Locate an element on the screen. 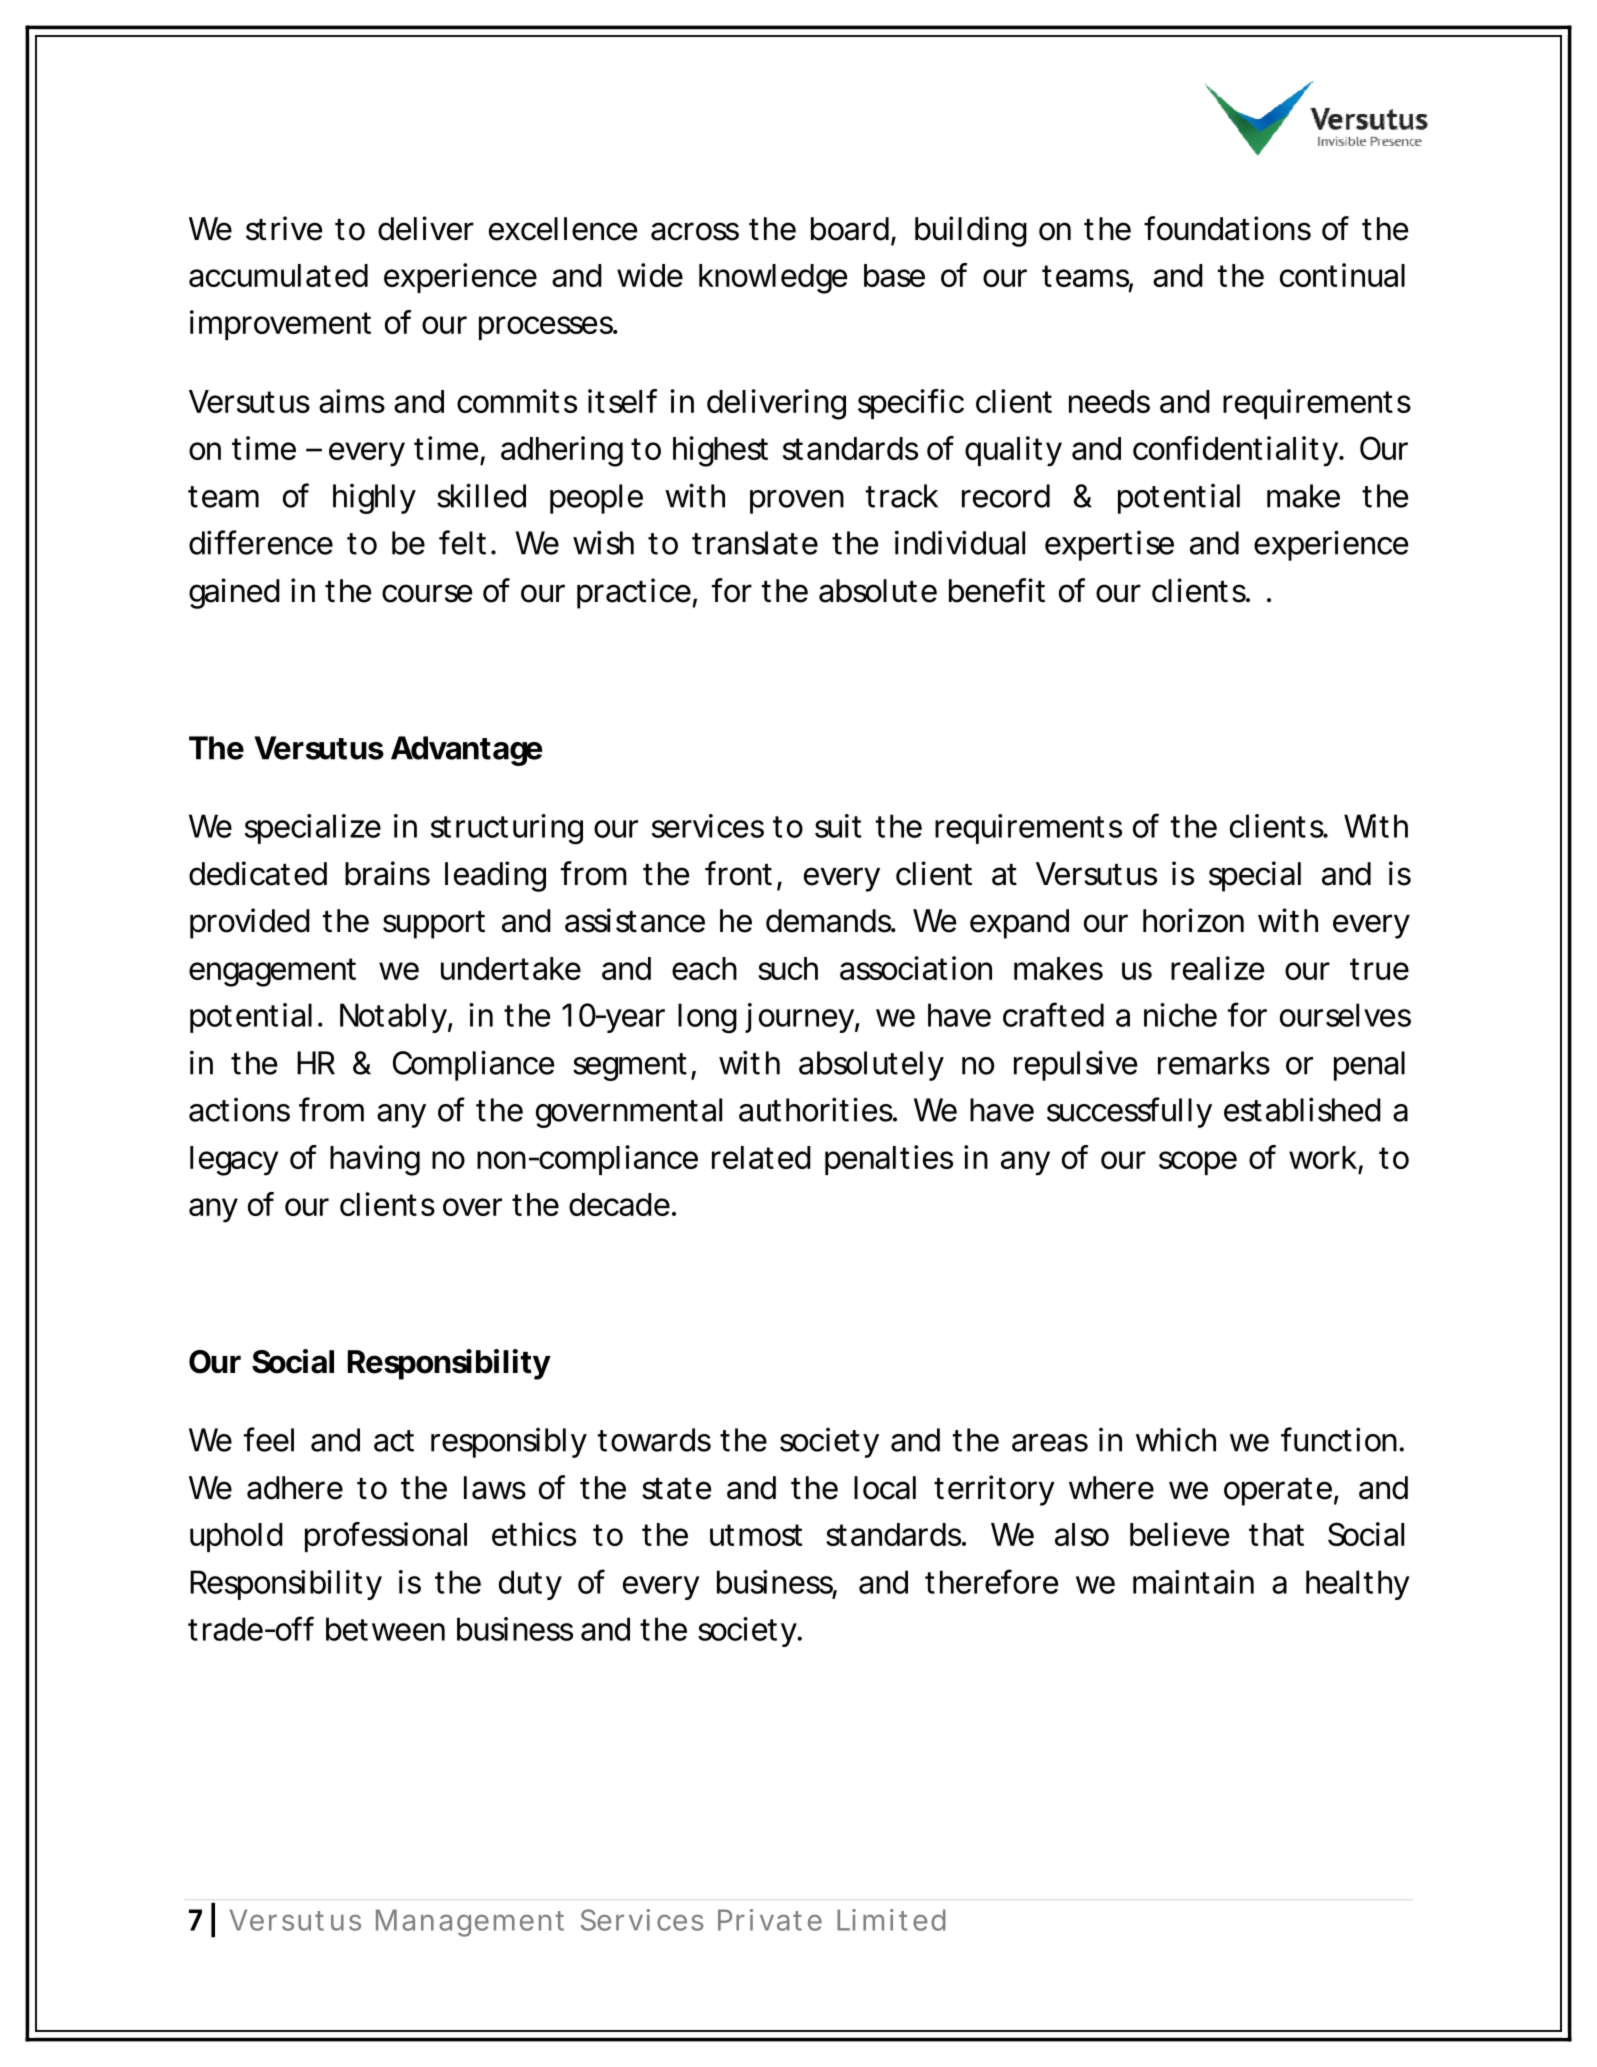 The height and width of the screenshot is (2067, 1597). knowledge is located at coordinates (773, 279).
